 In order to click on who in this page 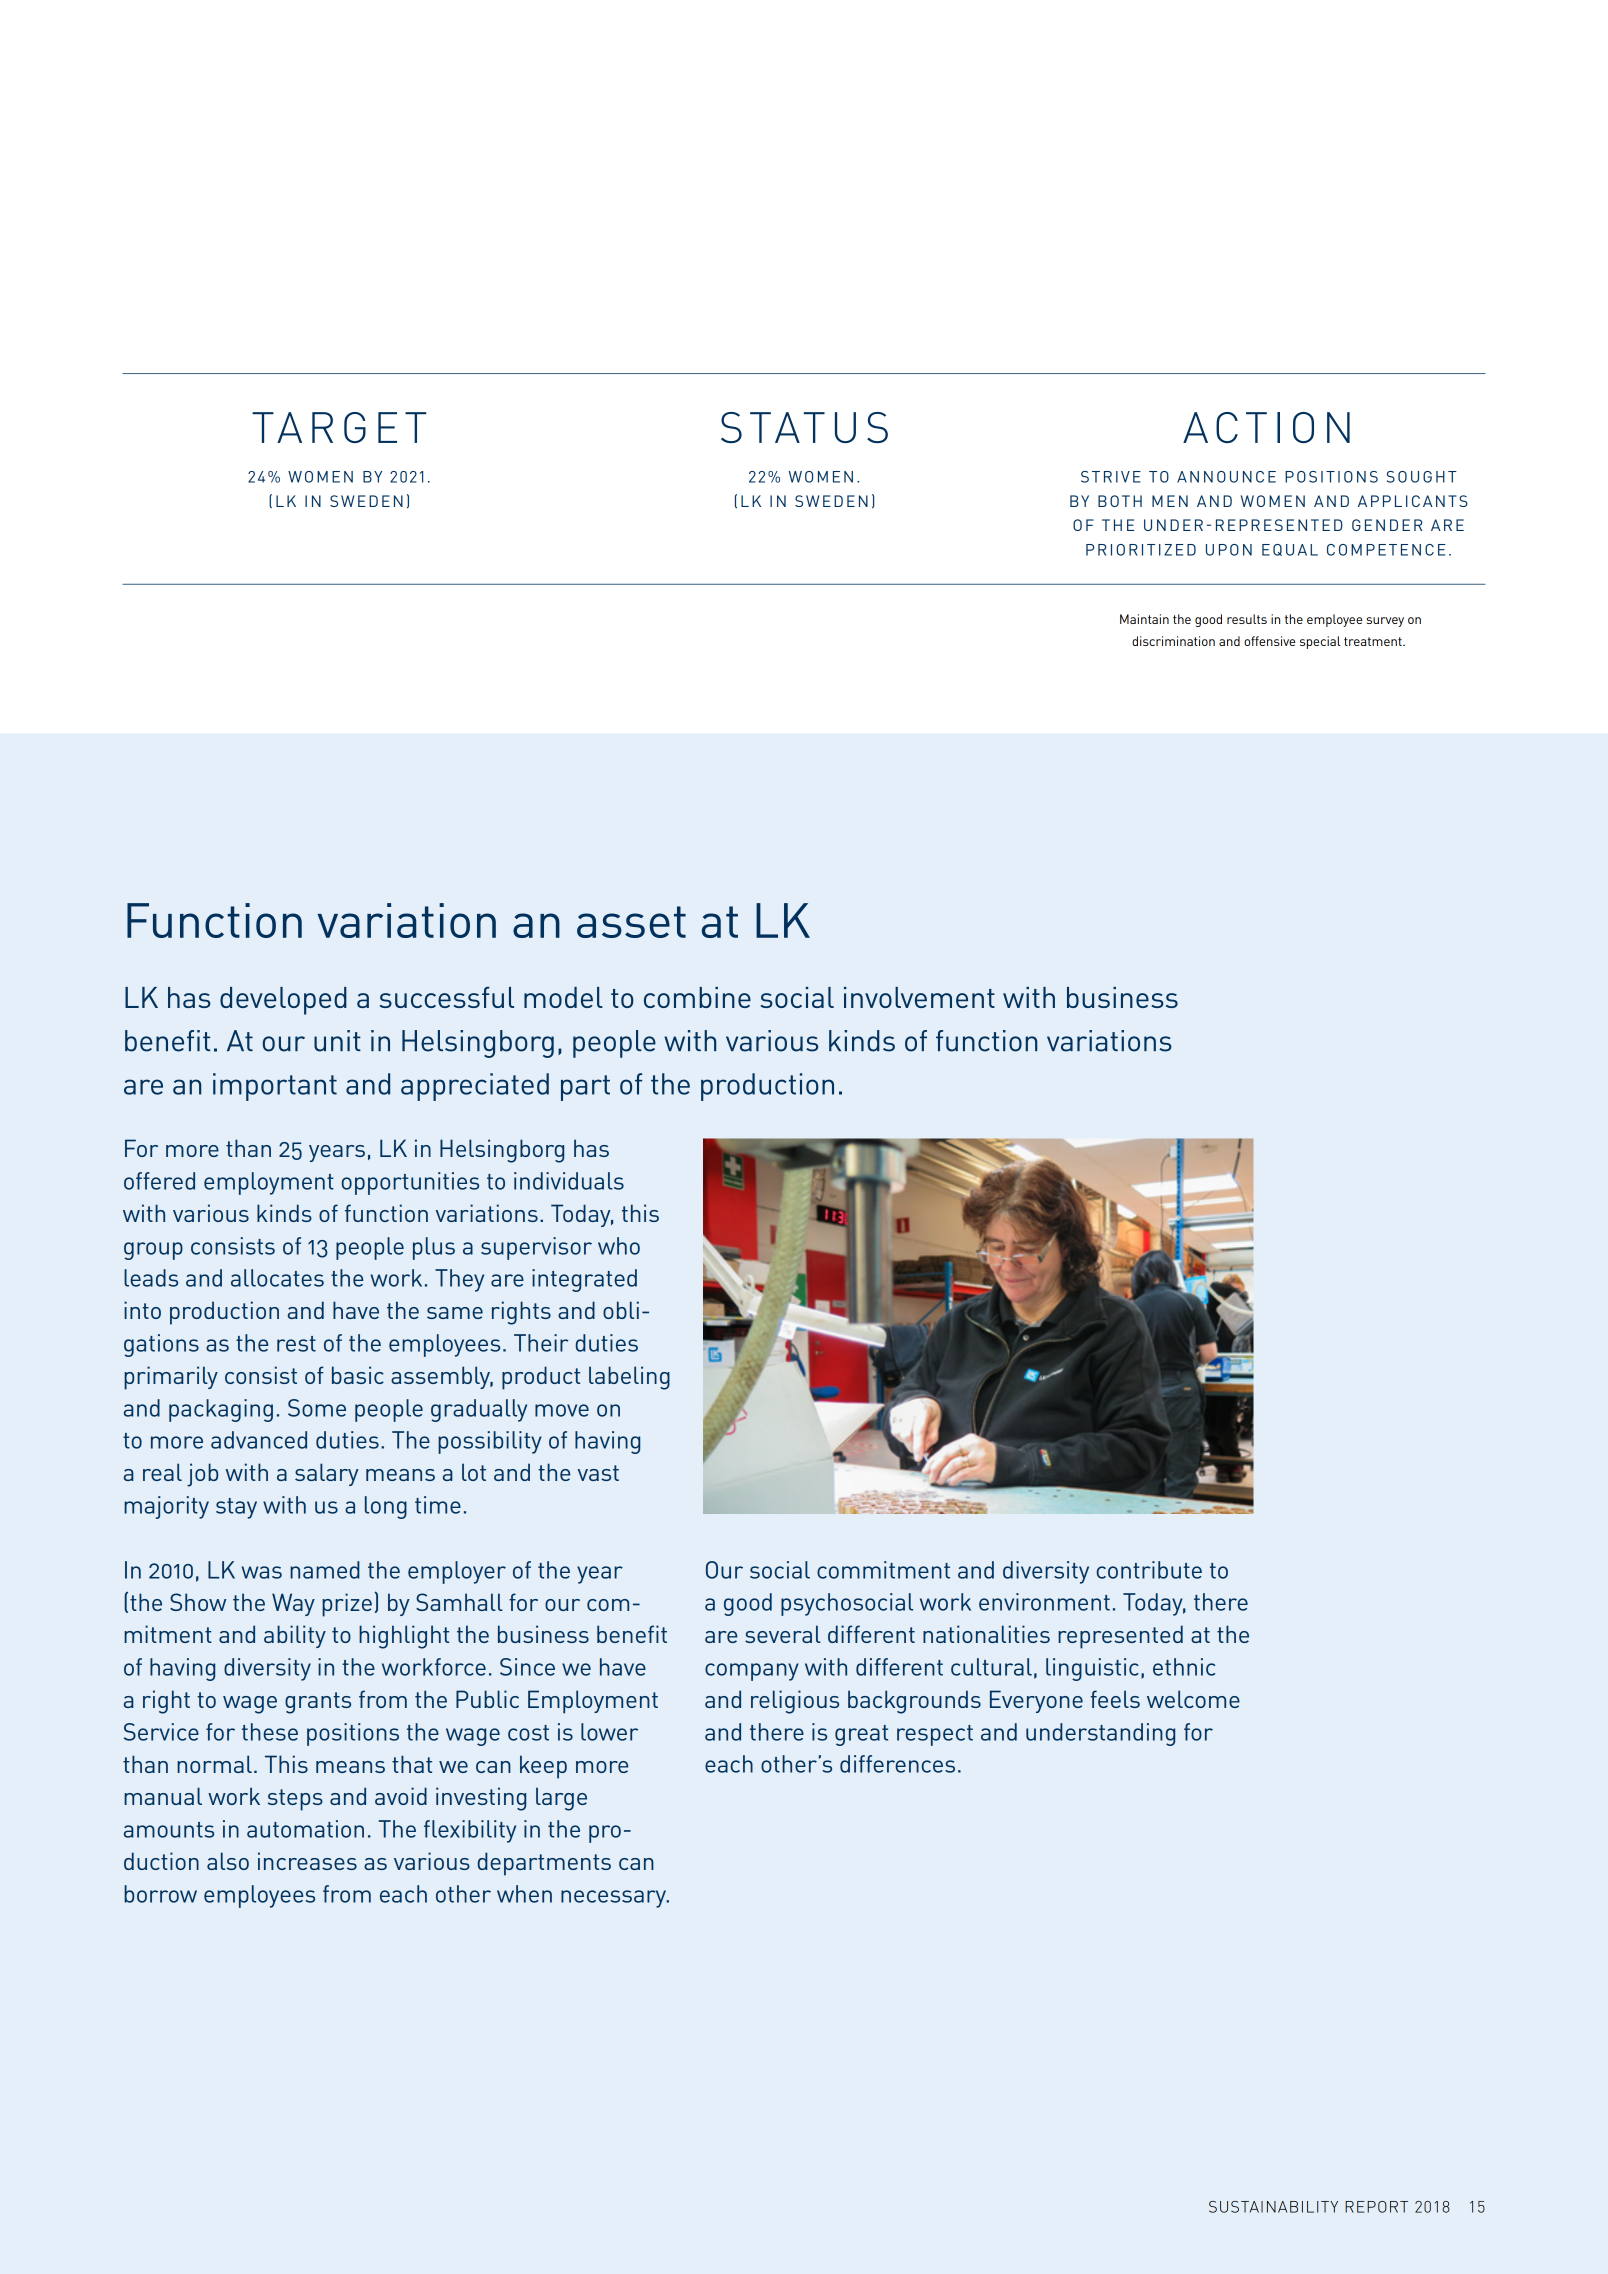, I will do `click(619, 1246)`.
